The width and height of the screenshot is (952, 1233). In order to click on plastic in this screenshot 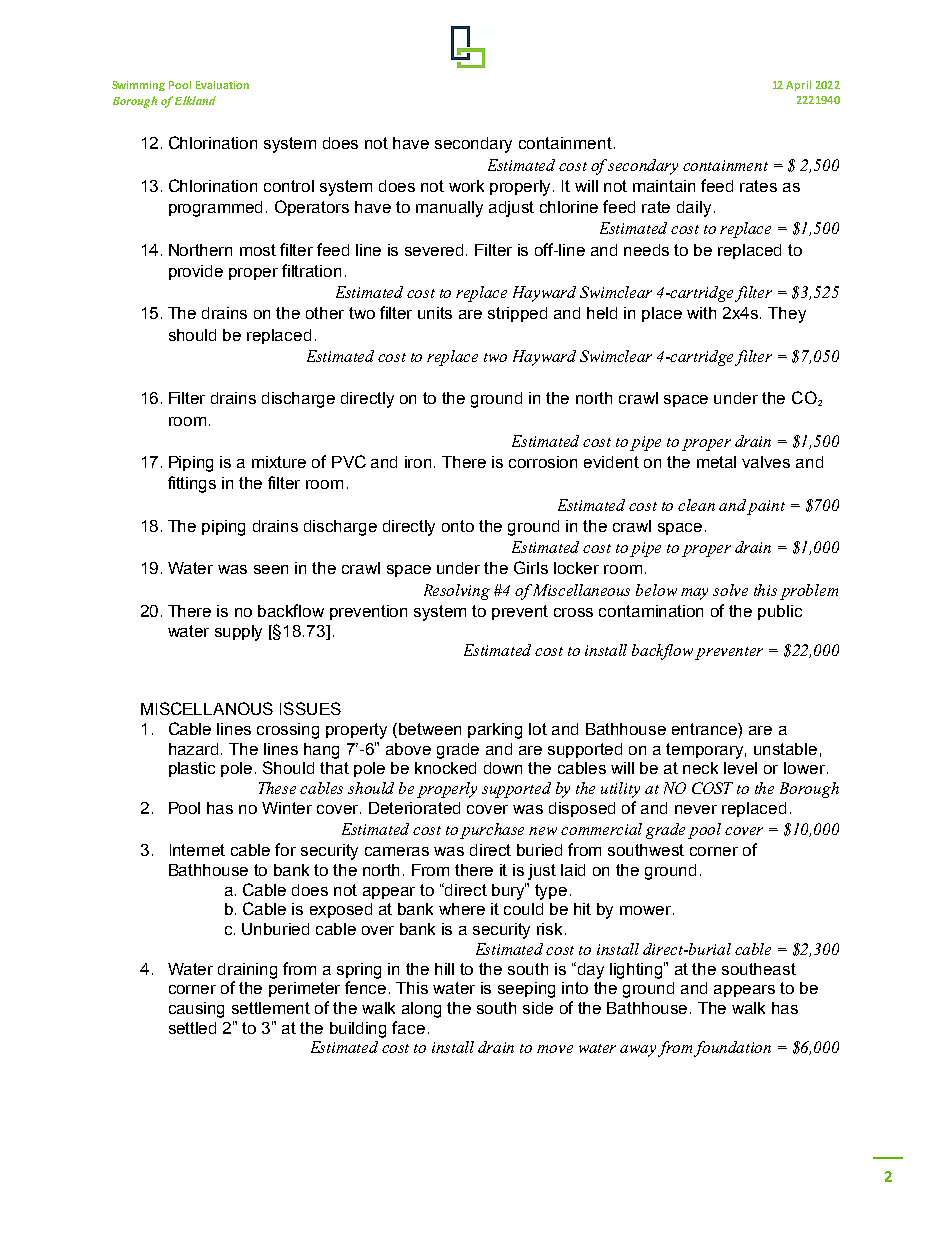, I will do `click(192, 769)`.
